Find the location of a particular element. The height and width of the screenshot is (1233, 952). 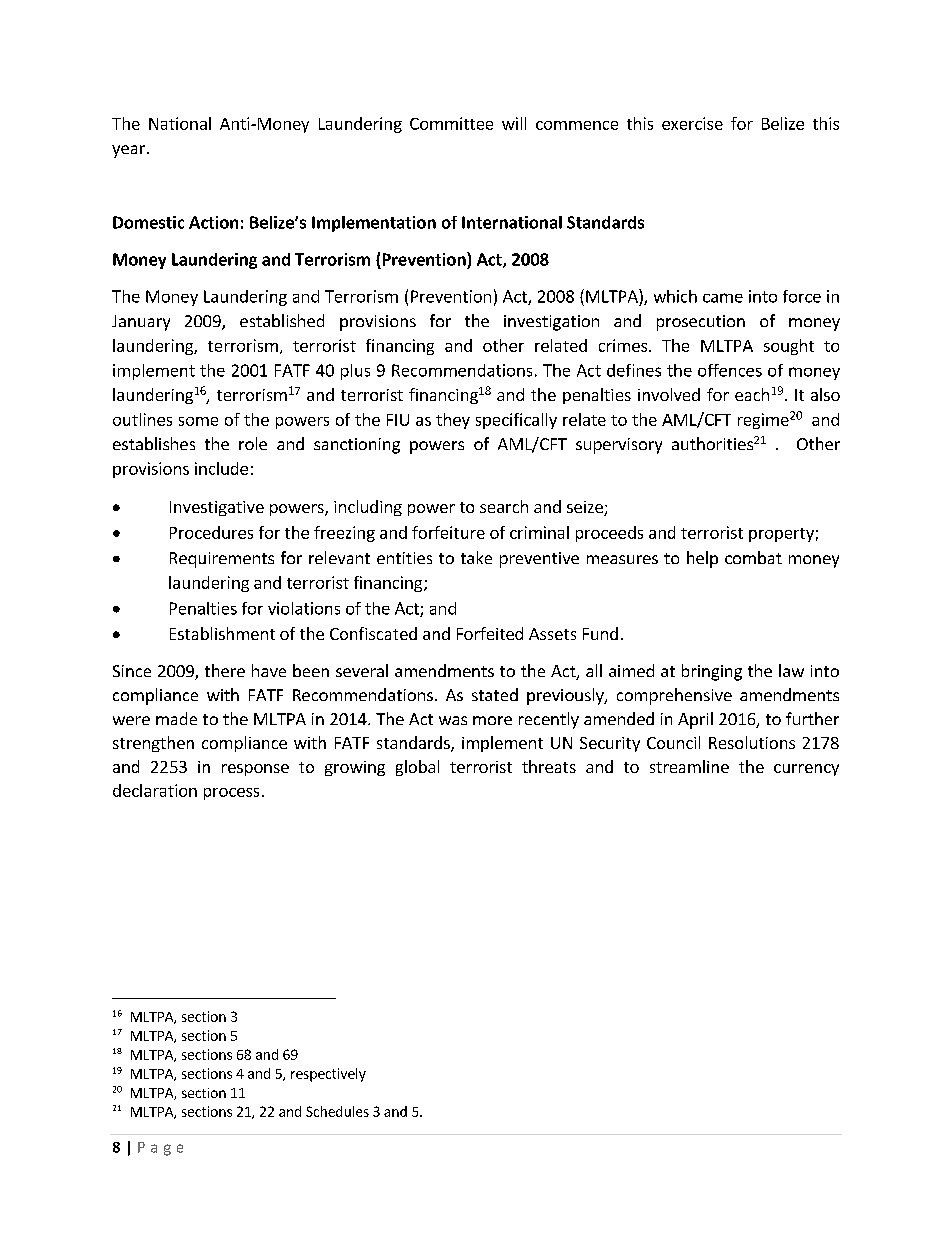

include is located at coordinates (221, 468).
